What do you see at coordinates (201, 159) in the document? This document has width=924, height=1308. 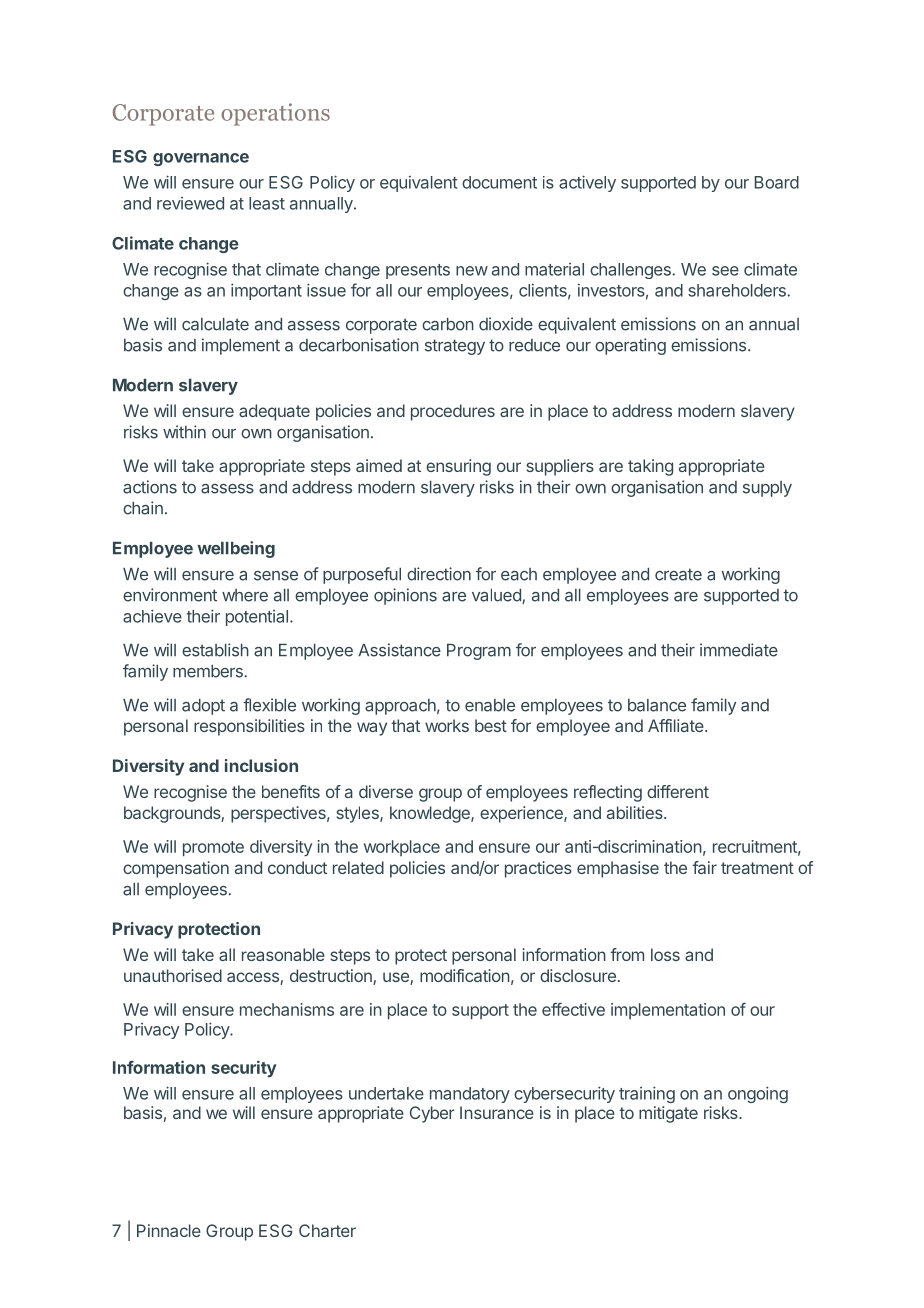 I see `governance` at bounding box center [201, 159].
